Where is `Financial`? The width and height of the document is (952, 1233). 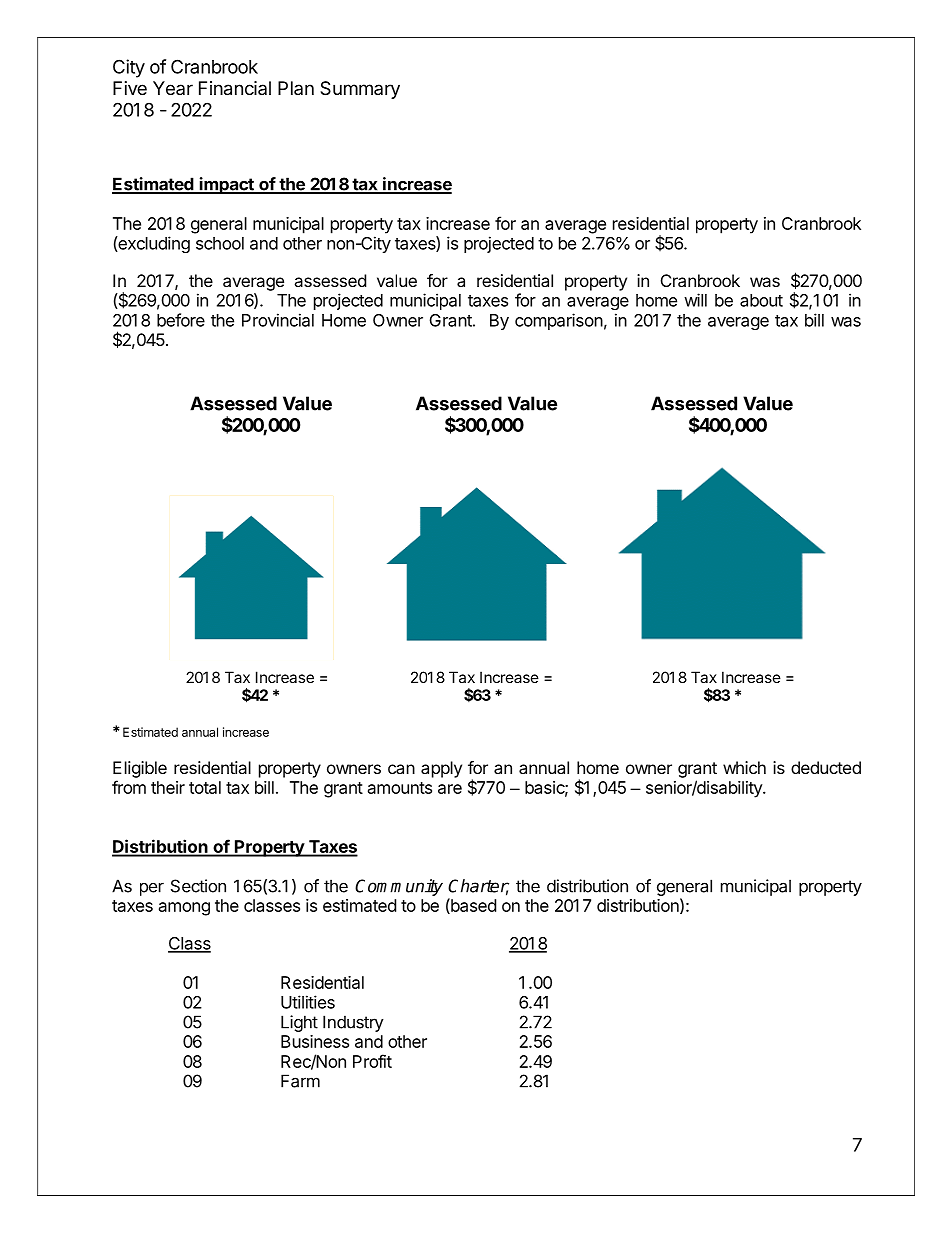
Financial is located at coordinates (235, 88).
